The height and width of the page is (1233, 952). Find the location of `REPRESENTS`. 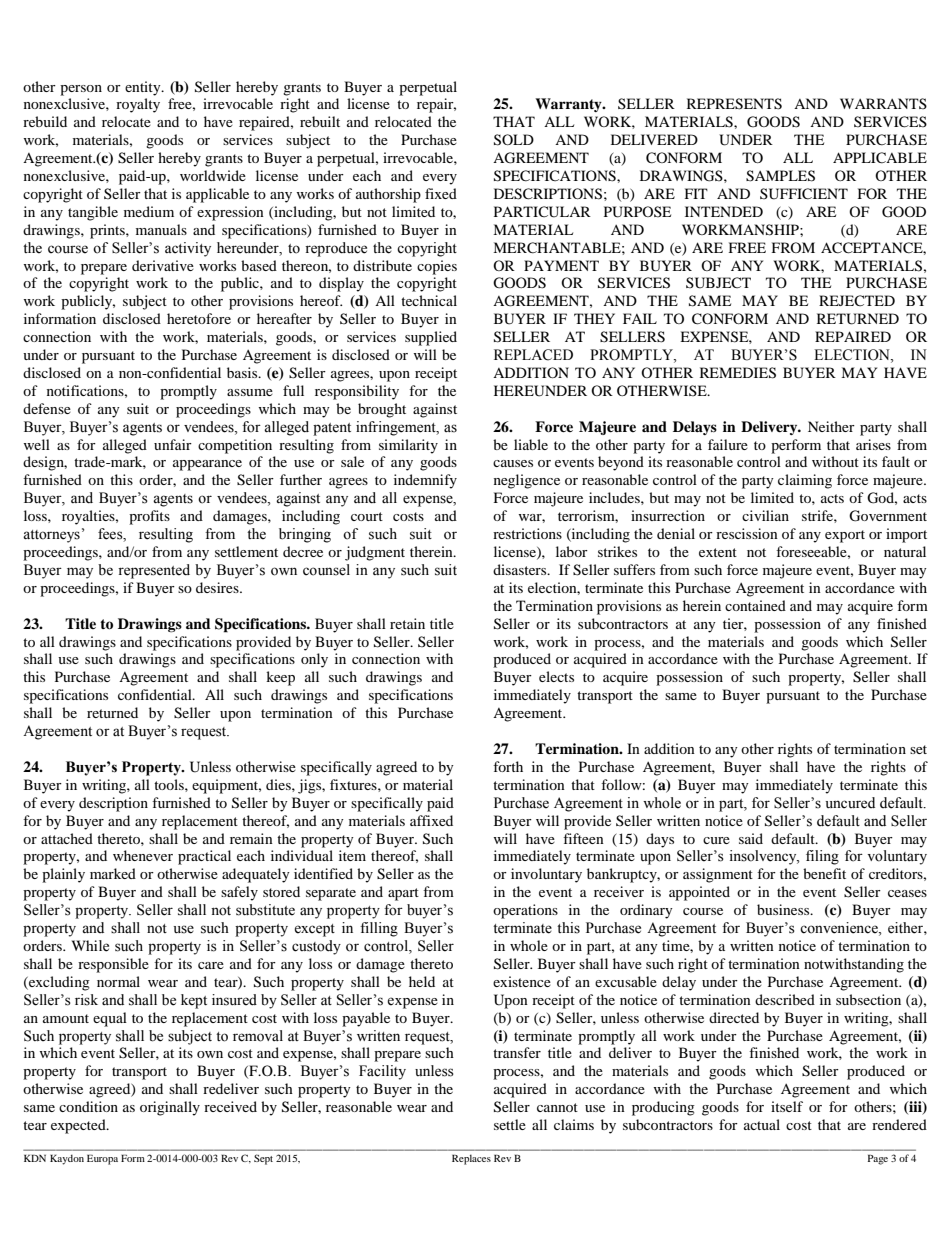

REPRESENTS is located at coordinates (734, 104).
